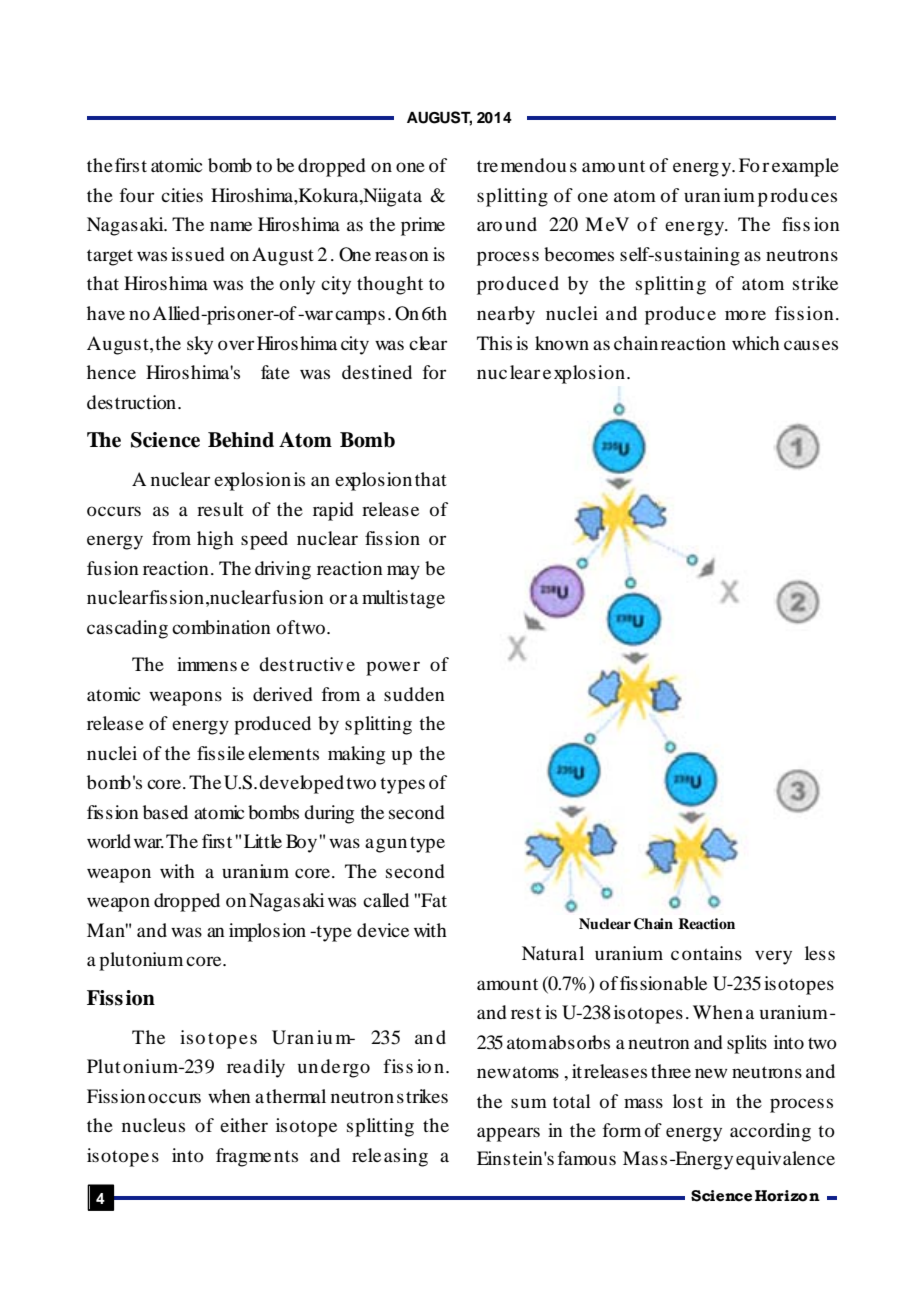  Describe the element at coordinates (414, 694) in the screenshot. I see `sudden` at that location.
